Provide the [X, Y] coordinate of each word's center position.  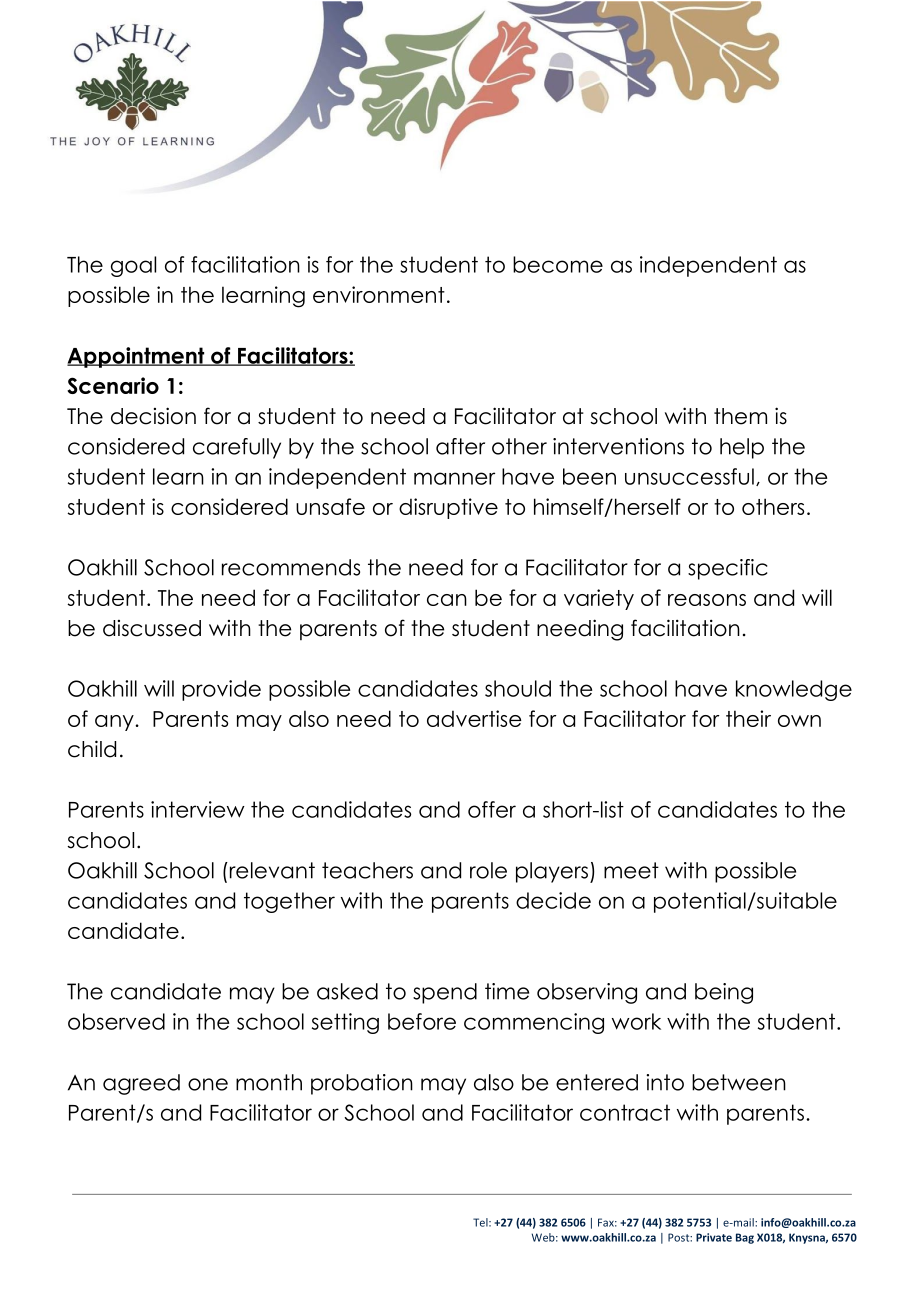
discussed [152, 628]
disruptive [448, 508]
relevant [271, 870]
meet [631, 870]
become [558, 264]
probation [362, 1084]
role [488, 870]
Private [714, 1237]
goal [133, 266]
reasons [707, 600]
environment [379, 294]
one [208, 1084]
